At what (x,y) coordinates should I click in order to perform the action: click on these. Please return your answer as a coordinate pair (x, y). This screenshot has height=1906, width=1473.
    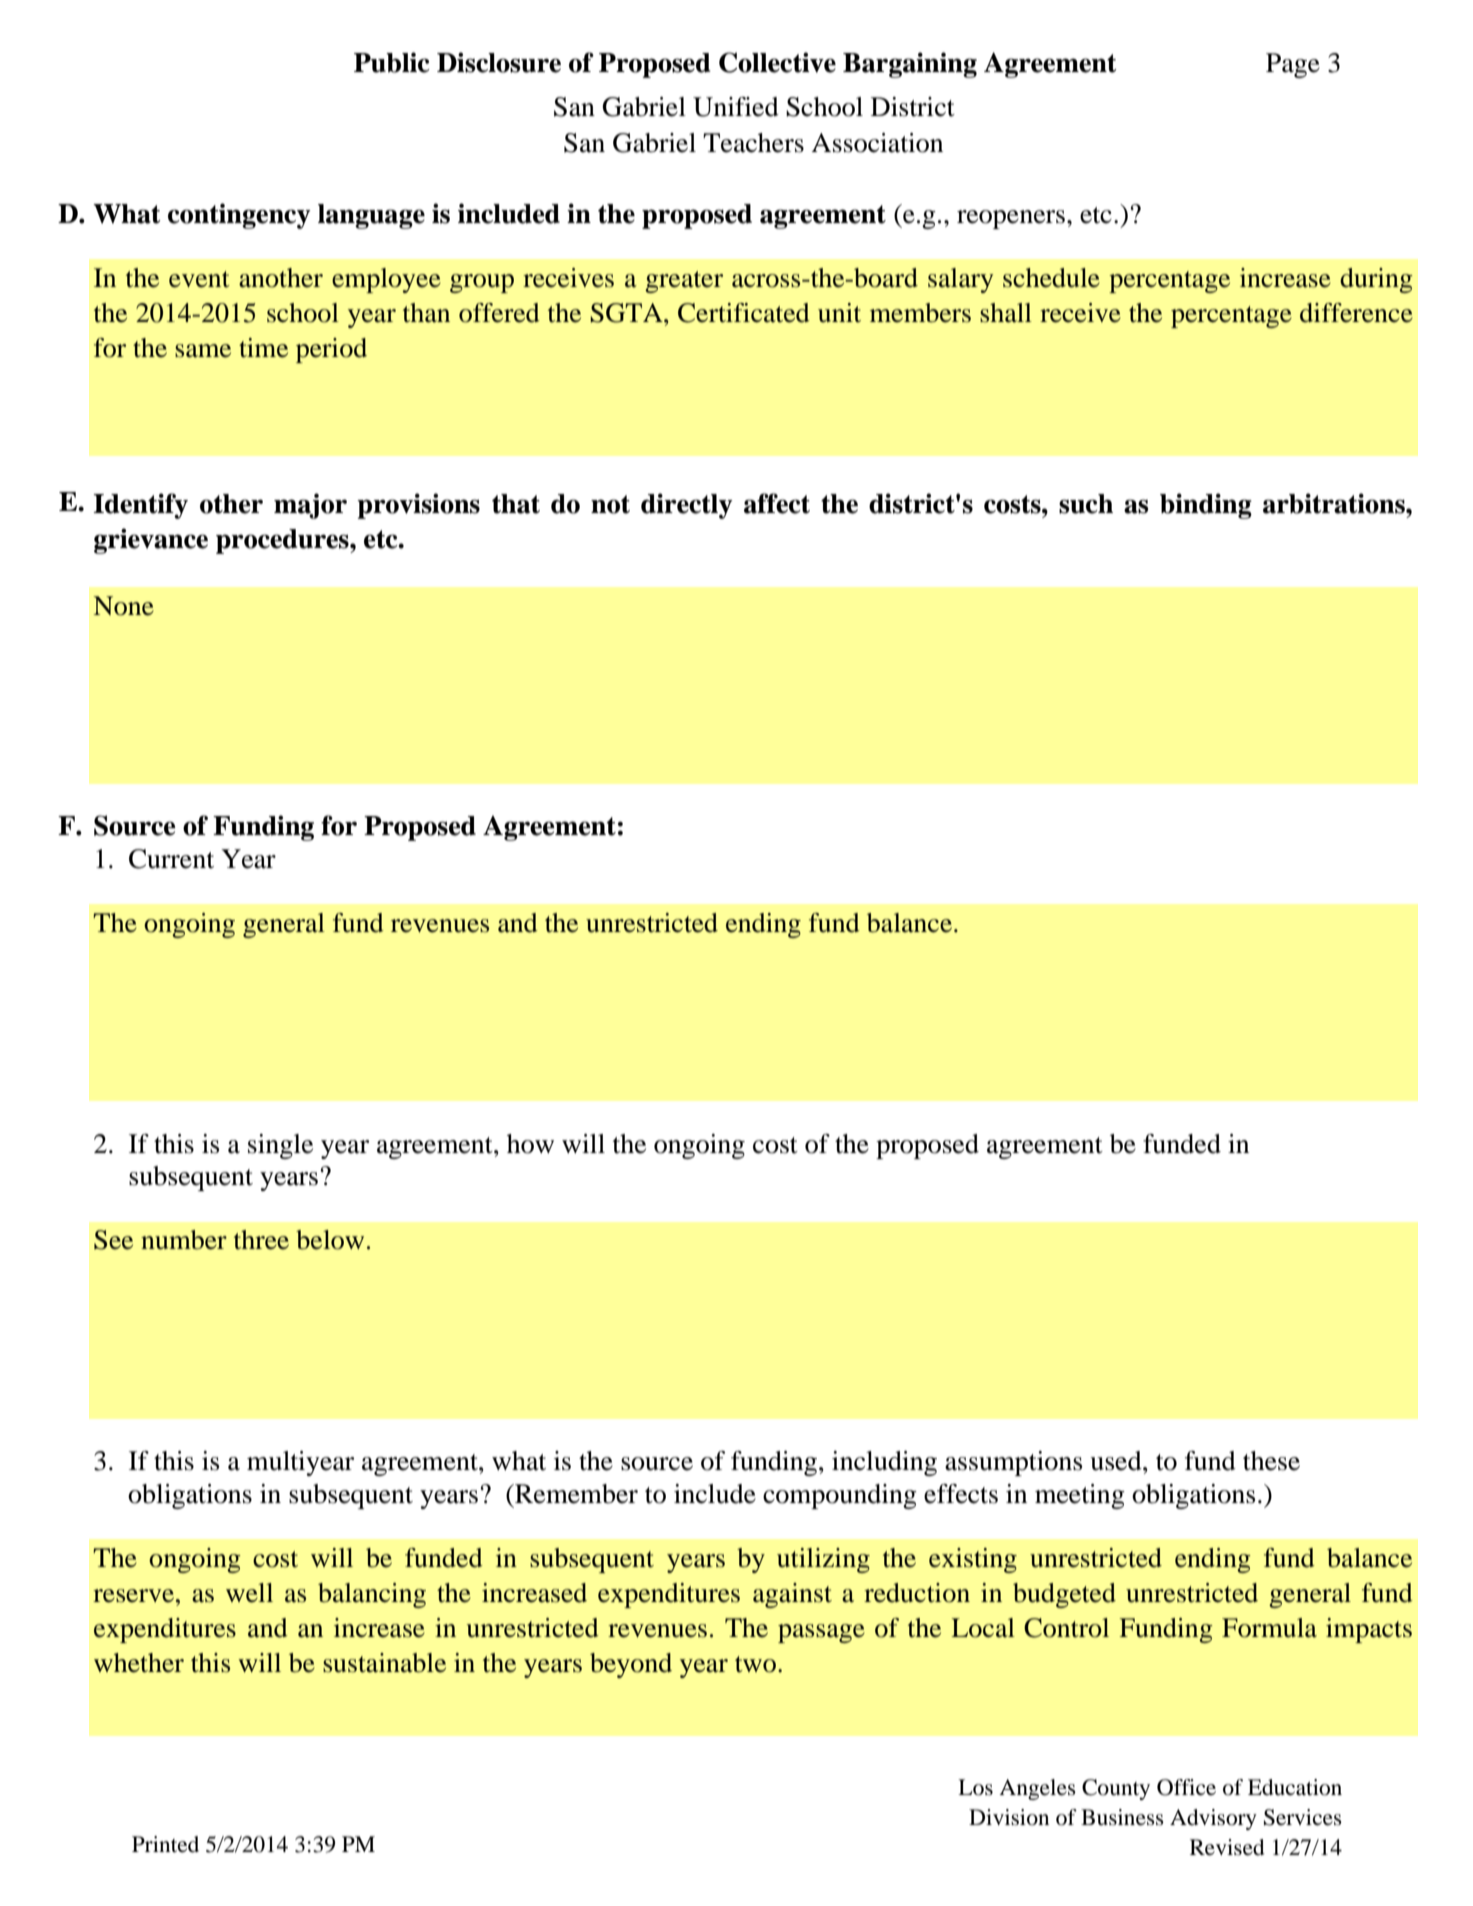
    Looking at the image, I should click on (1271, 1461).
